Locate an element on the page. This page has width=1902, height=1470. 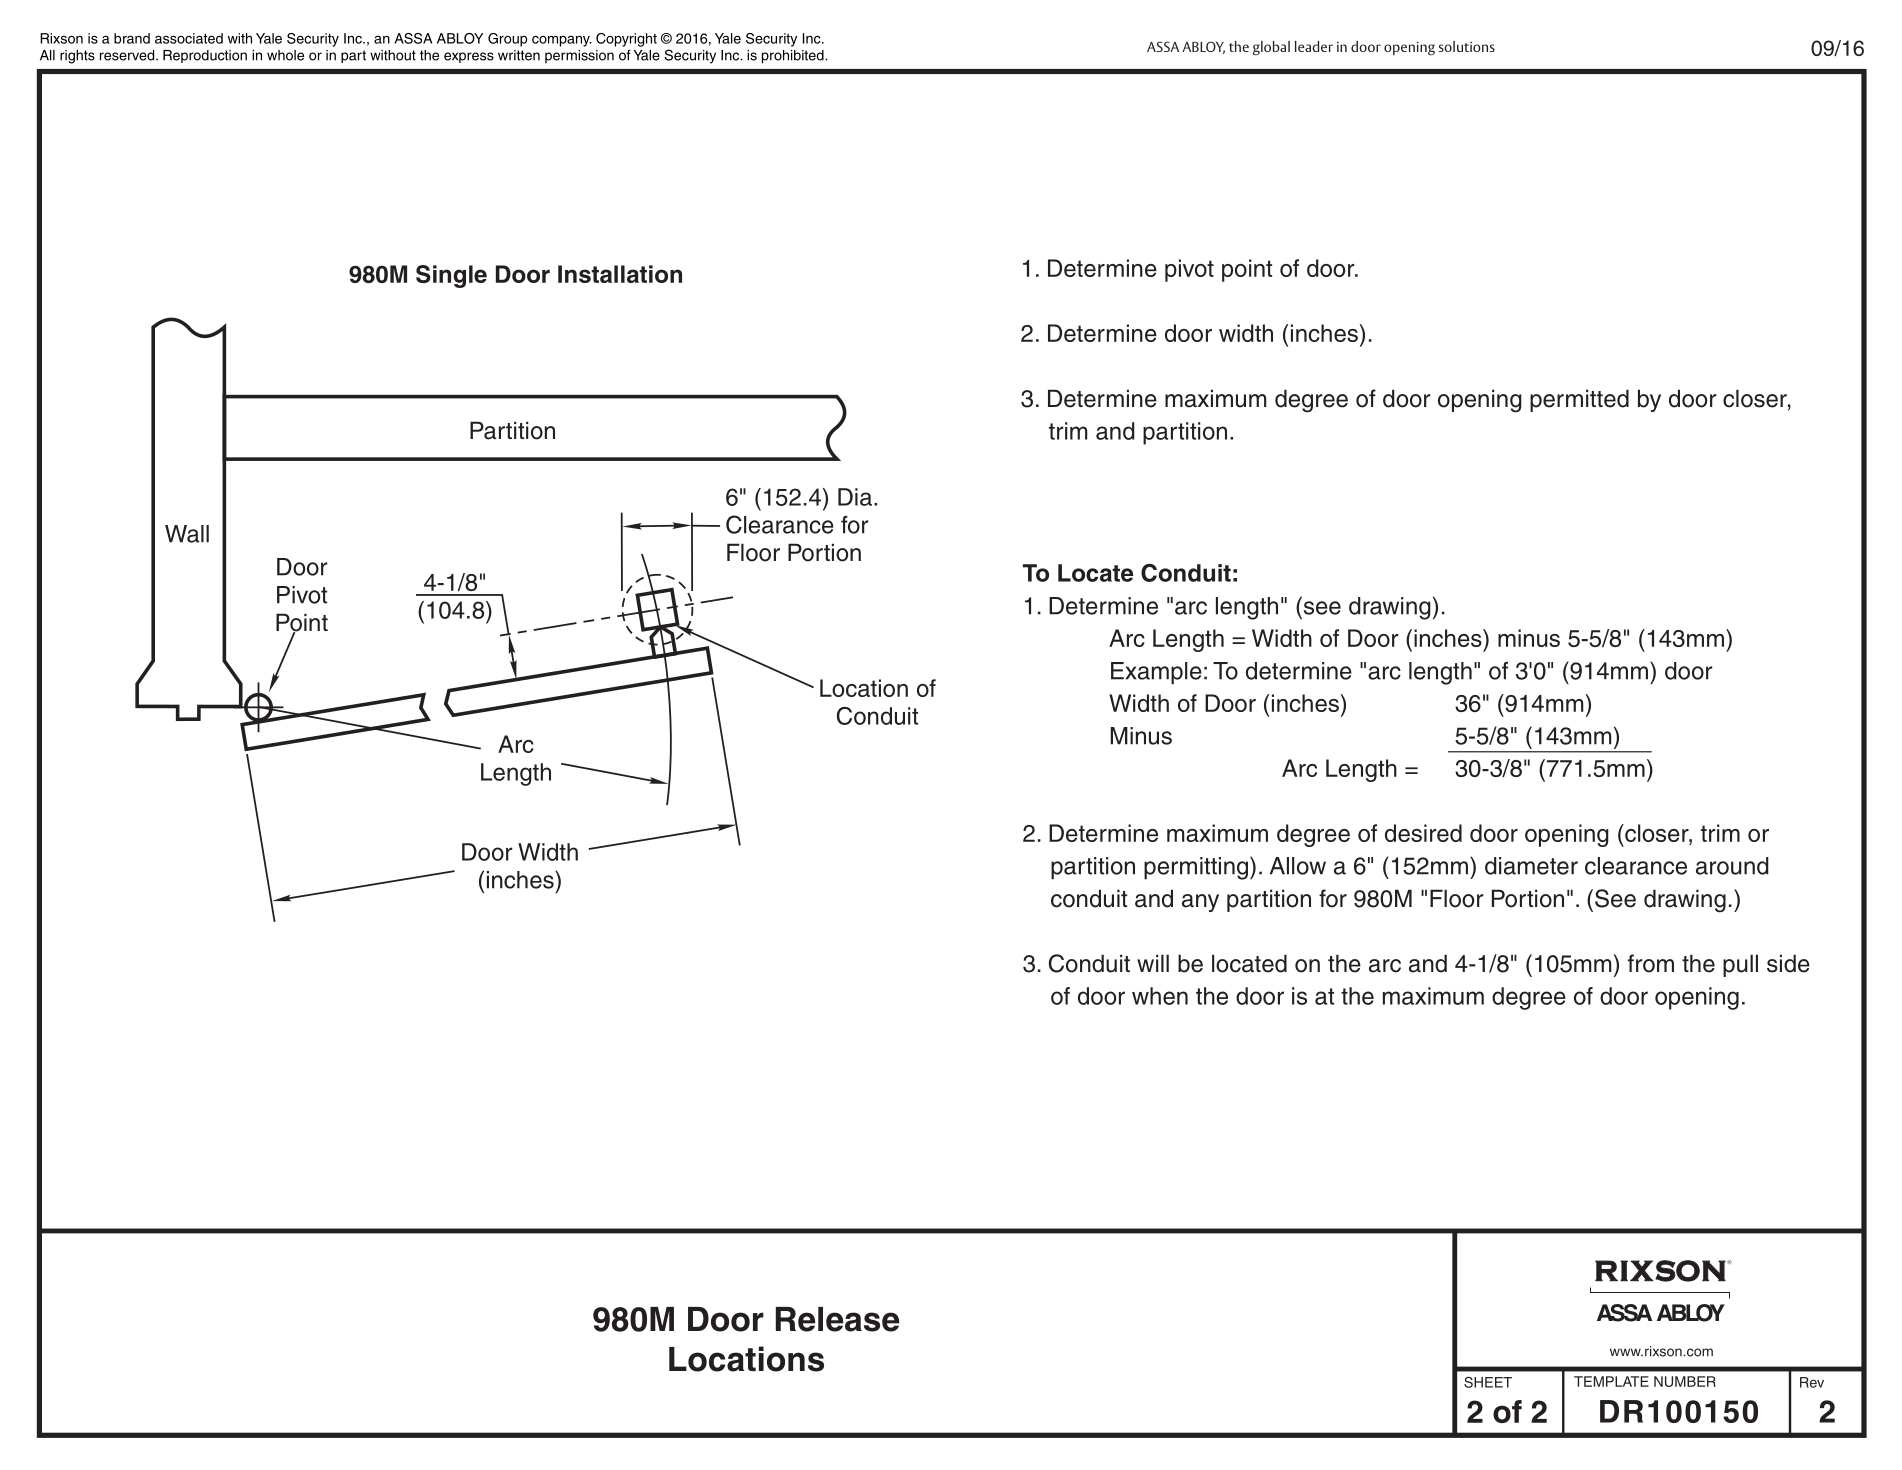
from is located at coordinates (1651, 963).
